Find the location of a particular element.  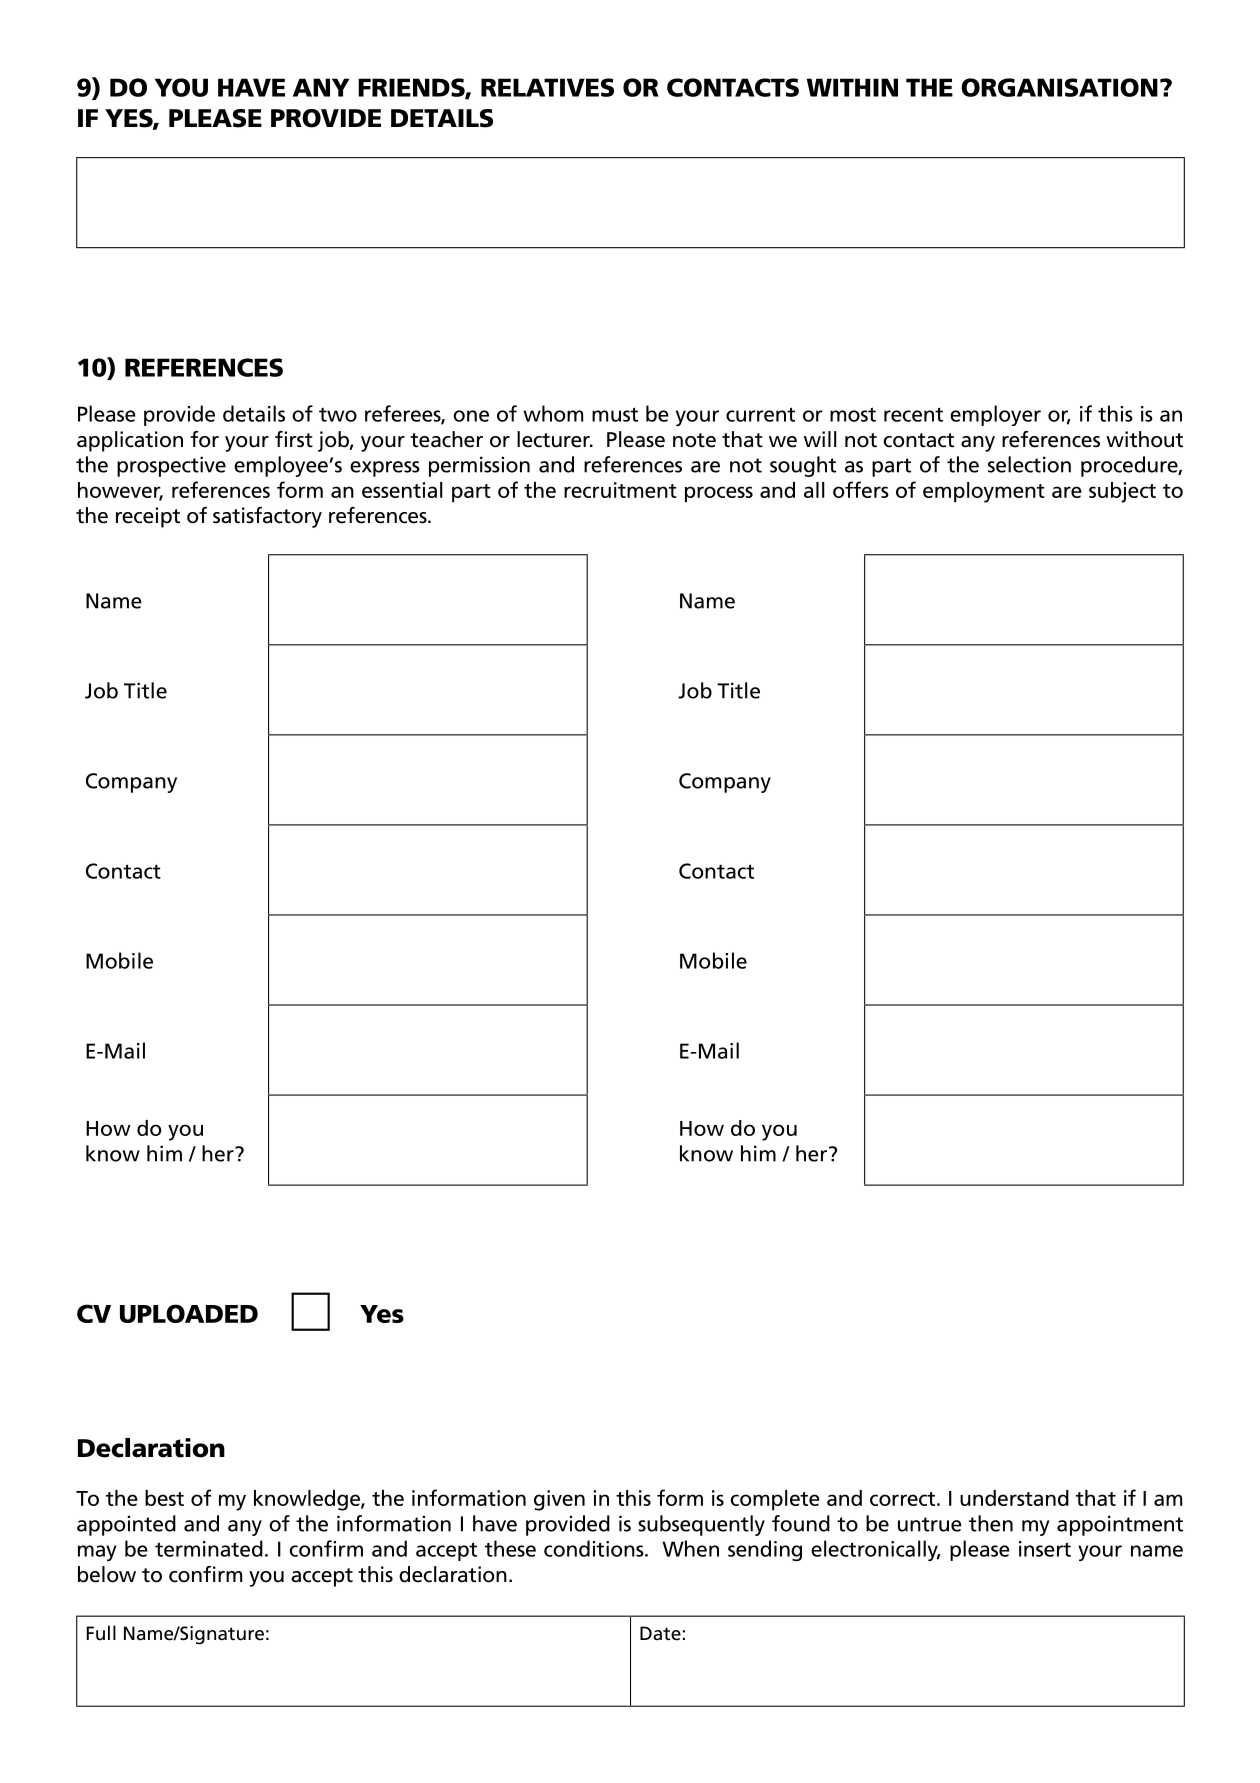

insert is located at coordinates (1045, 1549).
